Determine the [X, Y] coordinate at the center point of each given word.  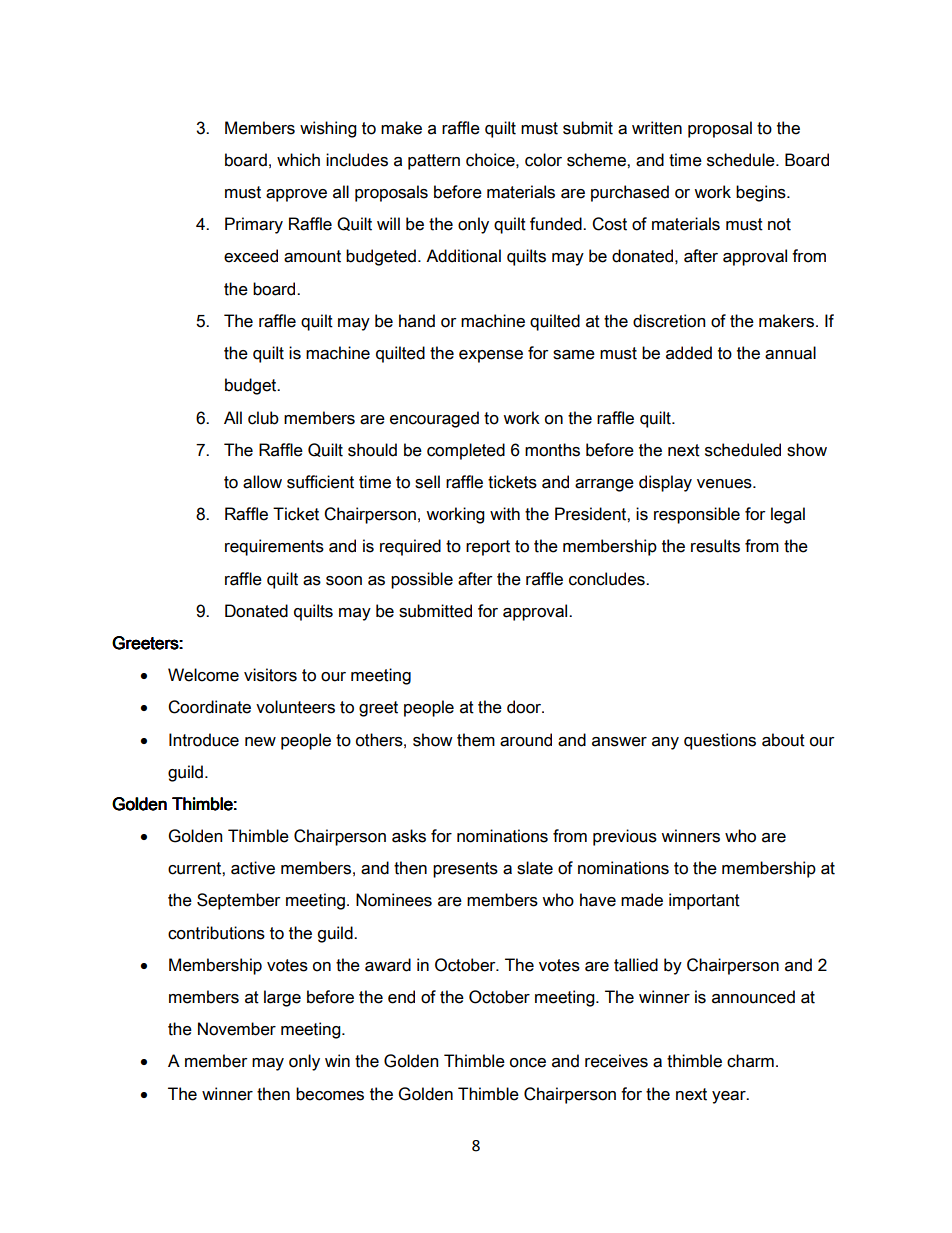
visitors [270, 675]
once [528, 1063]
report [488, 548]
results [715, 546]
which [298, 160]
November [237, 1029]
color [543, 160]
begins [762, 193]
